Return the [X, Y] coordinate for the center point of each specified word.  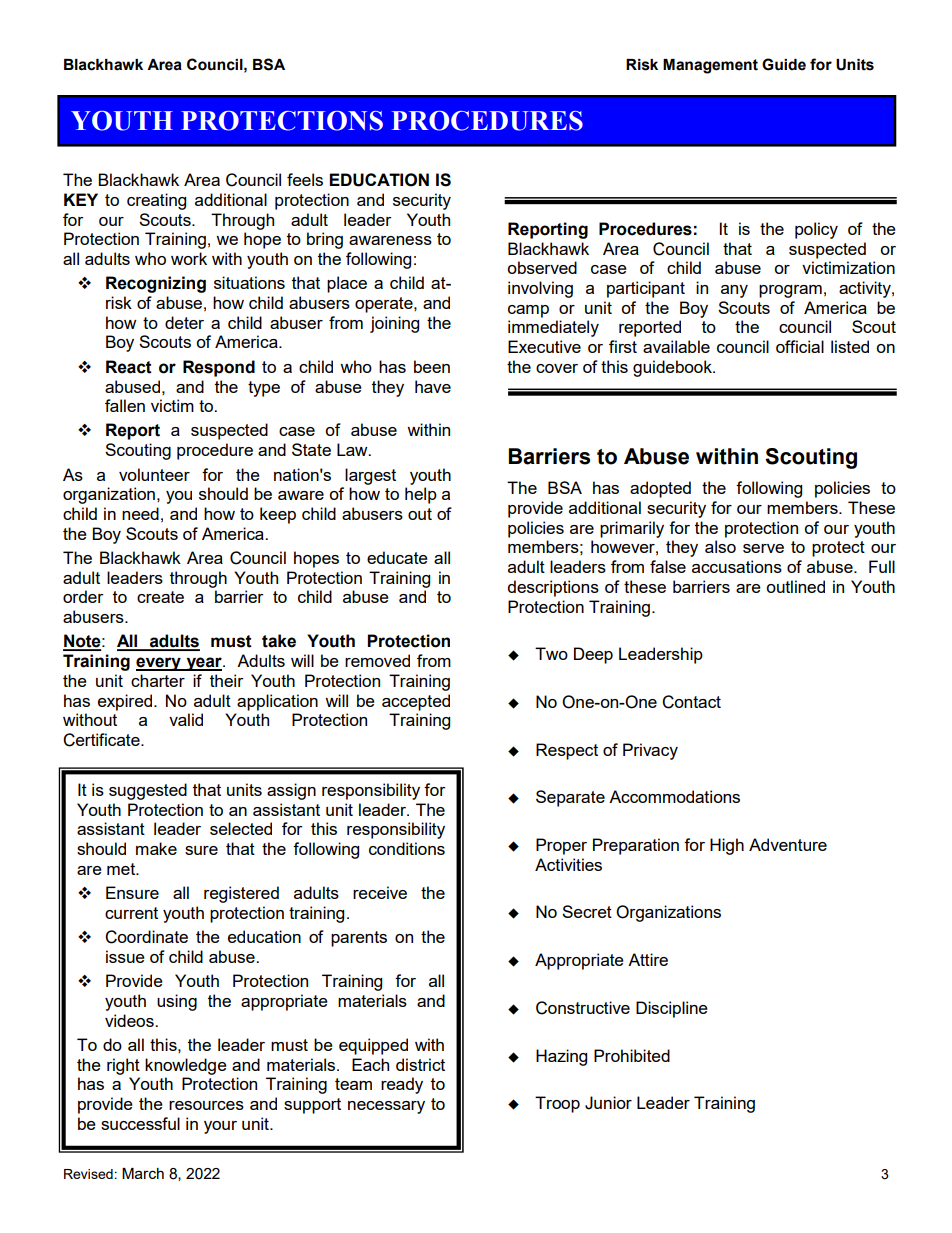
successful [140, 1123]
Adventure [788, 844]
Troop [557, 1104]
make [156, 848]
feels [305, 179]
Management [710, 66]
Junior [608, 1103]
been [432, 366]
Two [551, 653]
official [800, 346]
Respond [219, 368]
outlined [795, 586]
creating [156, 201]
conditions [407, 848]
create [160, 597]
